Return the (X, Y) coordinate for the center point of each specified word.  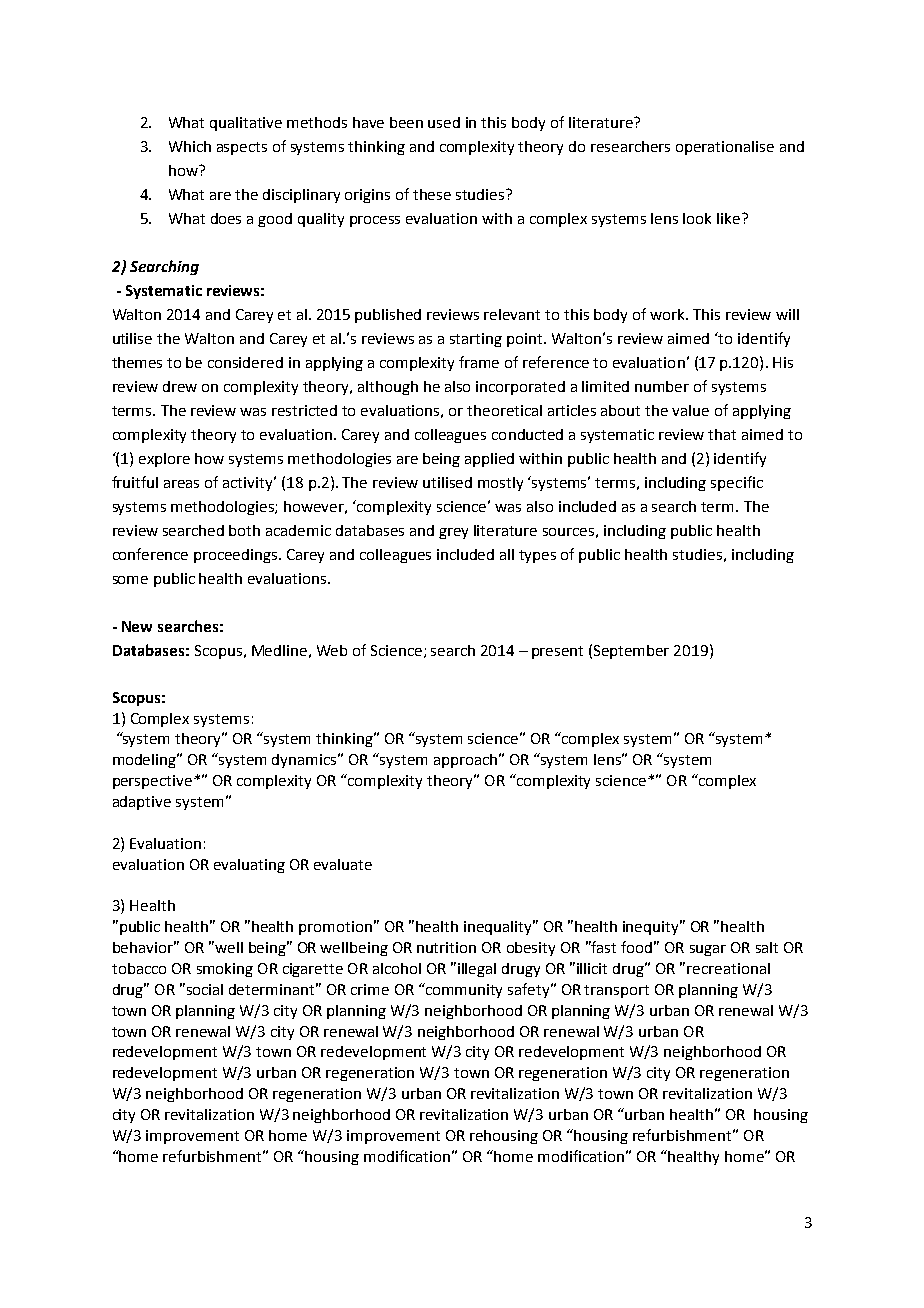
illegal (477, 970)
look (697, 218)
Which (190, 146)
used (444, 122)
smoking (225, 970)
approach (465, 761)
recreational (728, 968)
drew (180, 386)
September (631, 652)
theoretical (504, 410)
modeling (146, 760)
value (690, 410)
